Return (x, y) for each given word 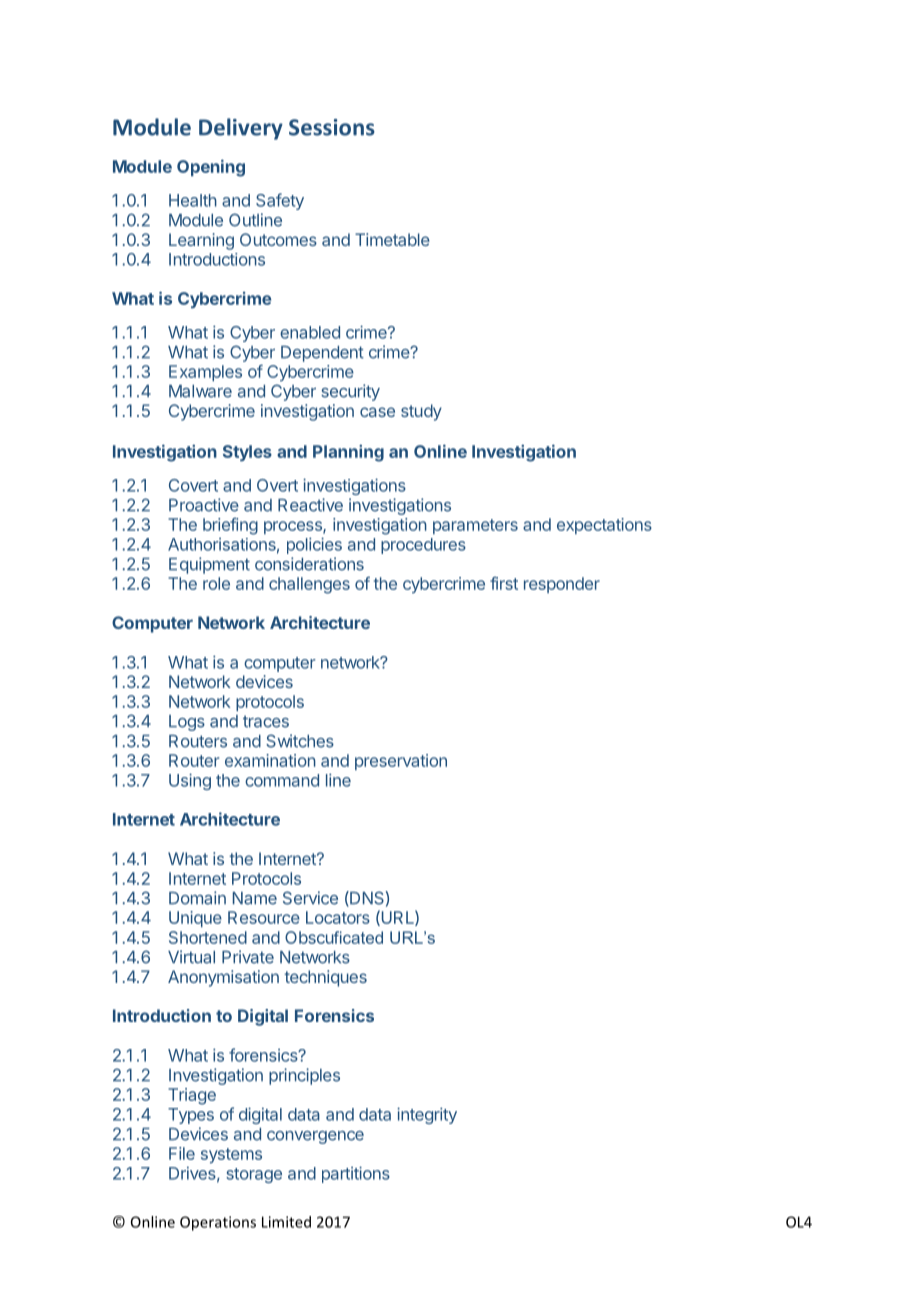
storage (254, 1175)
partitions (356, 1174)
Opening (211, 168)
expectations (604, 526)
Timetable (392, 239)
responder (562, 585)
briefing (230, 526)
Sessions (332, 127)
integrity (427, 1115)
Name (255, 898)
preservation (401, 762)
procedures (423, 546)
